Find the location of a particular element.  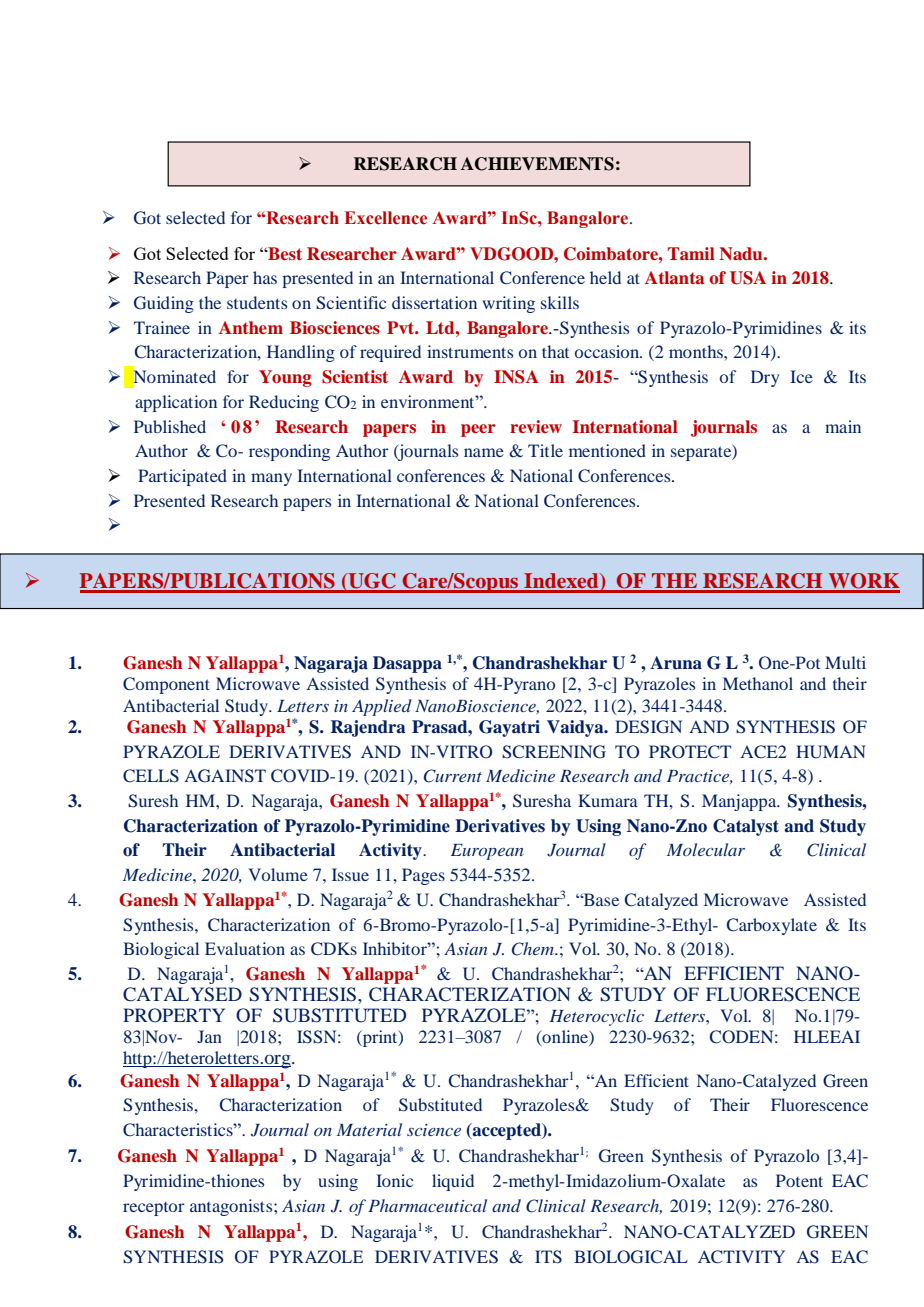

Dry is located at coordinates (765, 378).
